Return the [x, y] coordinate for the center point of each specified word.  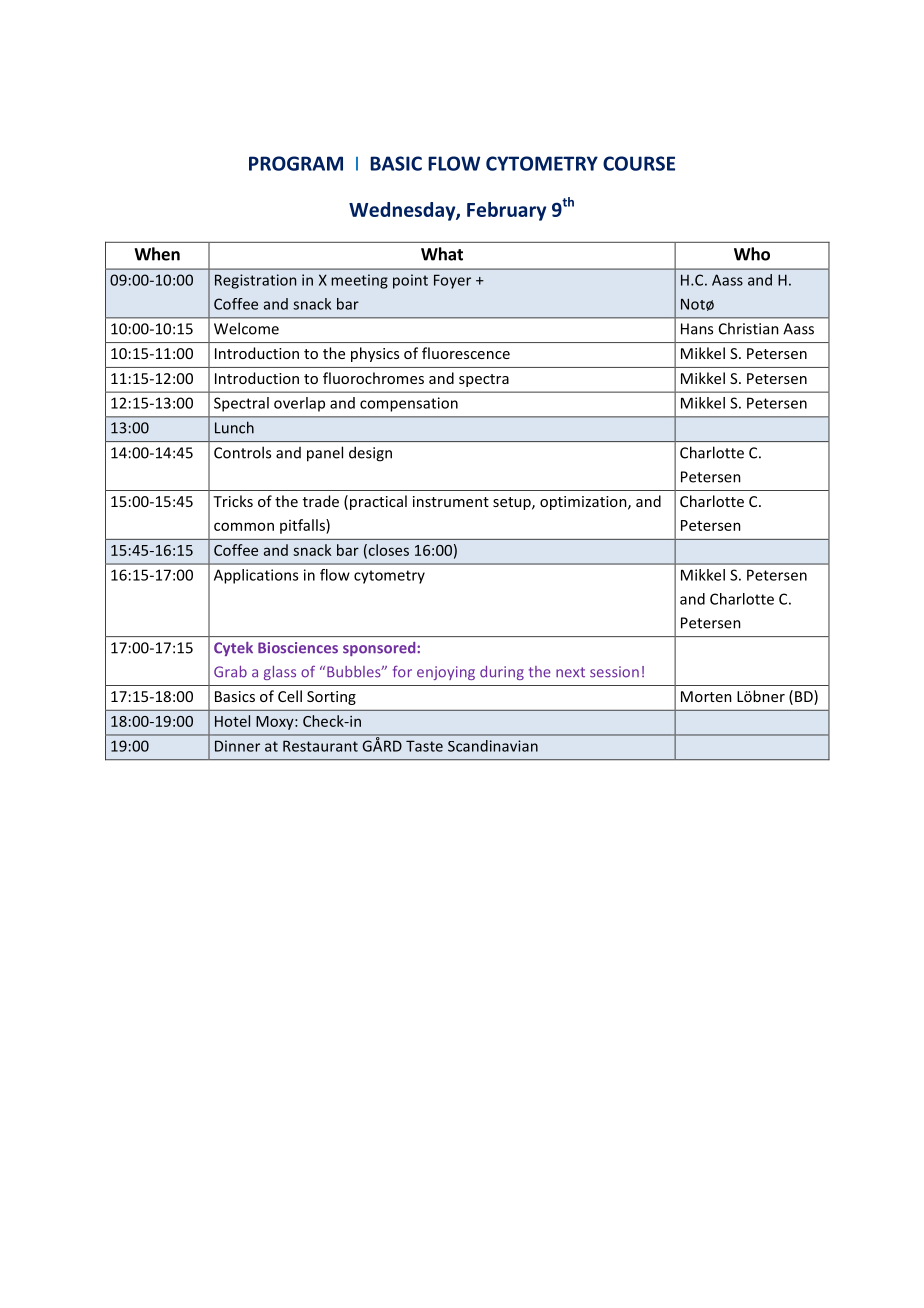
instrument [451, 501]
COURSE [639, 163]
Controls [242, 452]
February [506, 211]
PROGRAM [296, 163]
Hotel [232, 721]
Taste [424, 746]
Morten [706, 696]
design [370, 454]
